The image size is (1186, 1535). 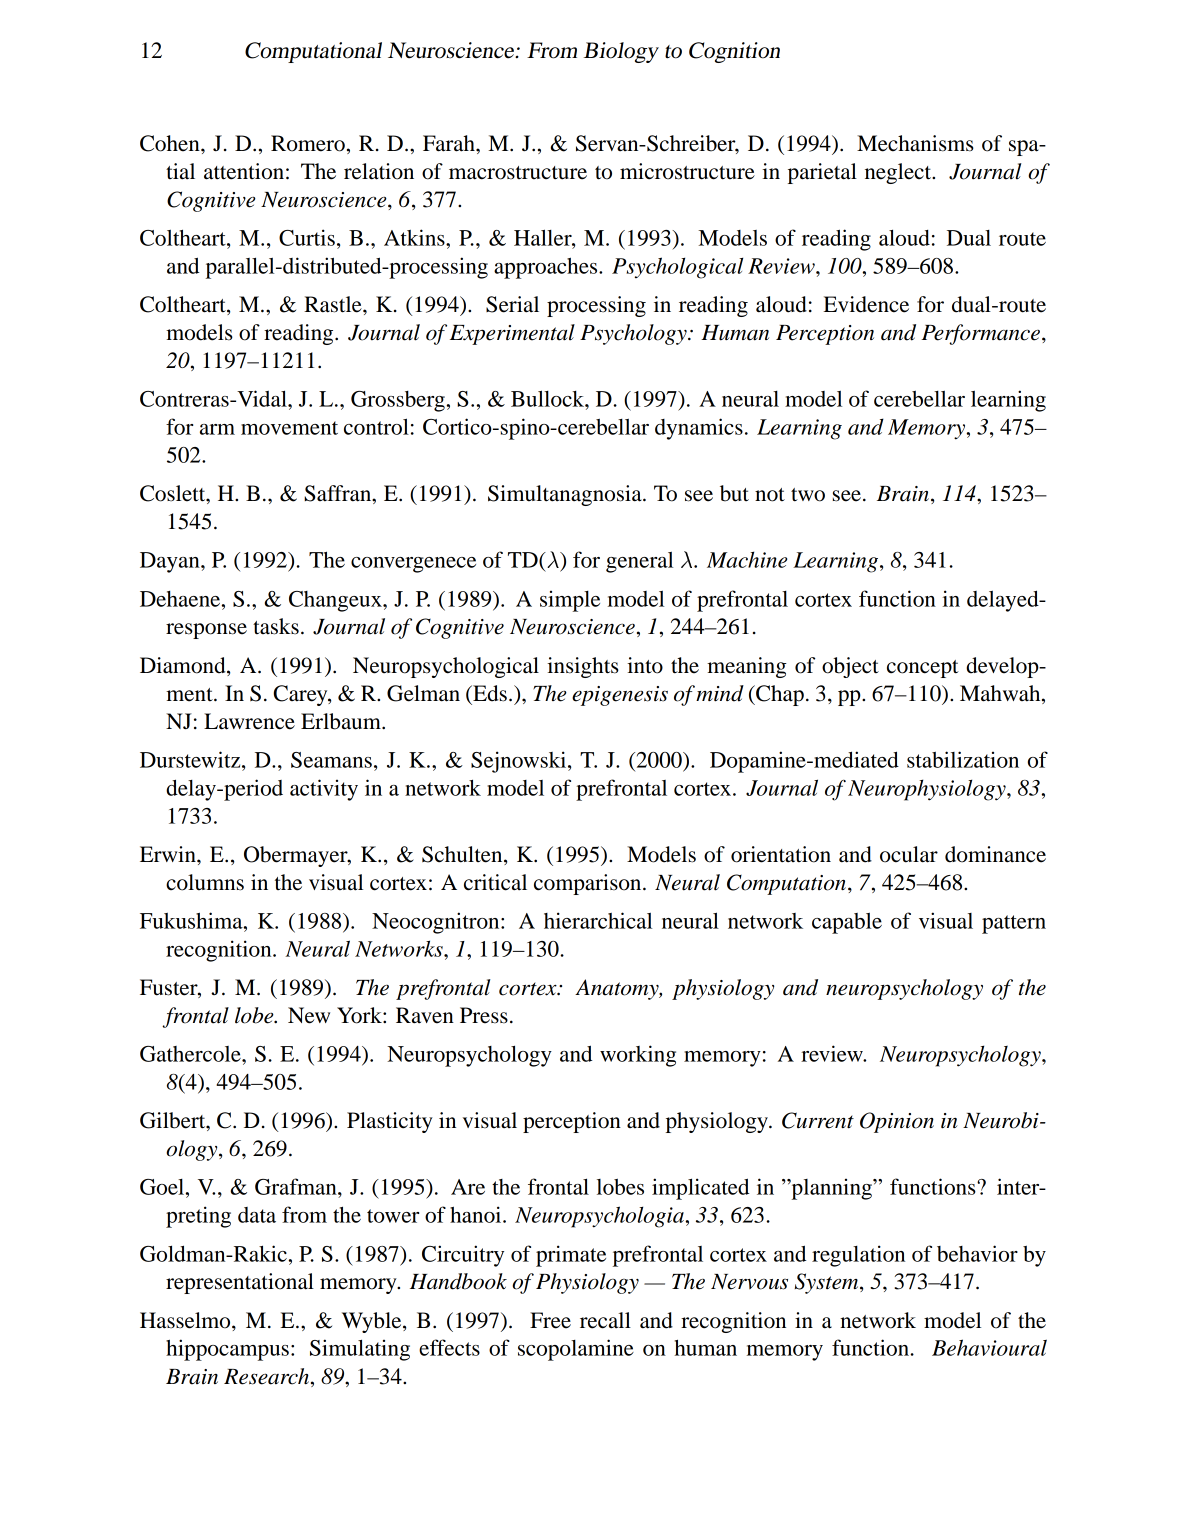 I want to click on Romero, so click(x=308, y=143).
